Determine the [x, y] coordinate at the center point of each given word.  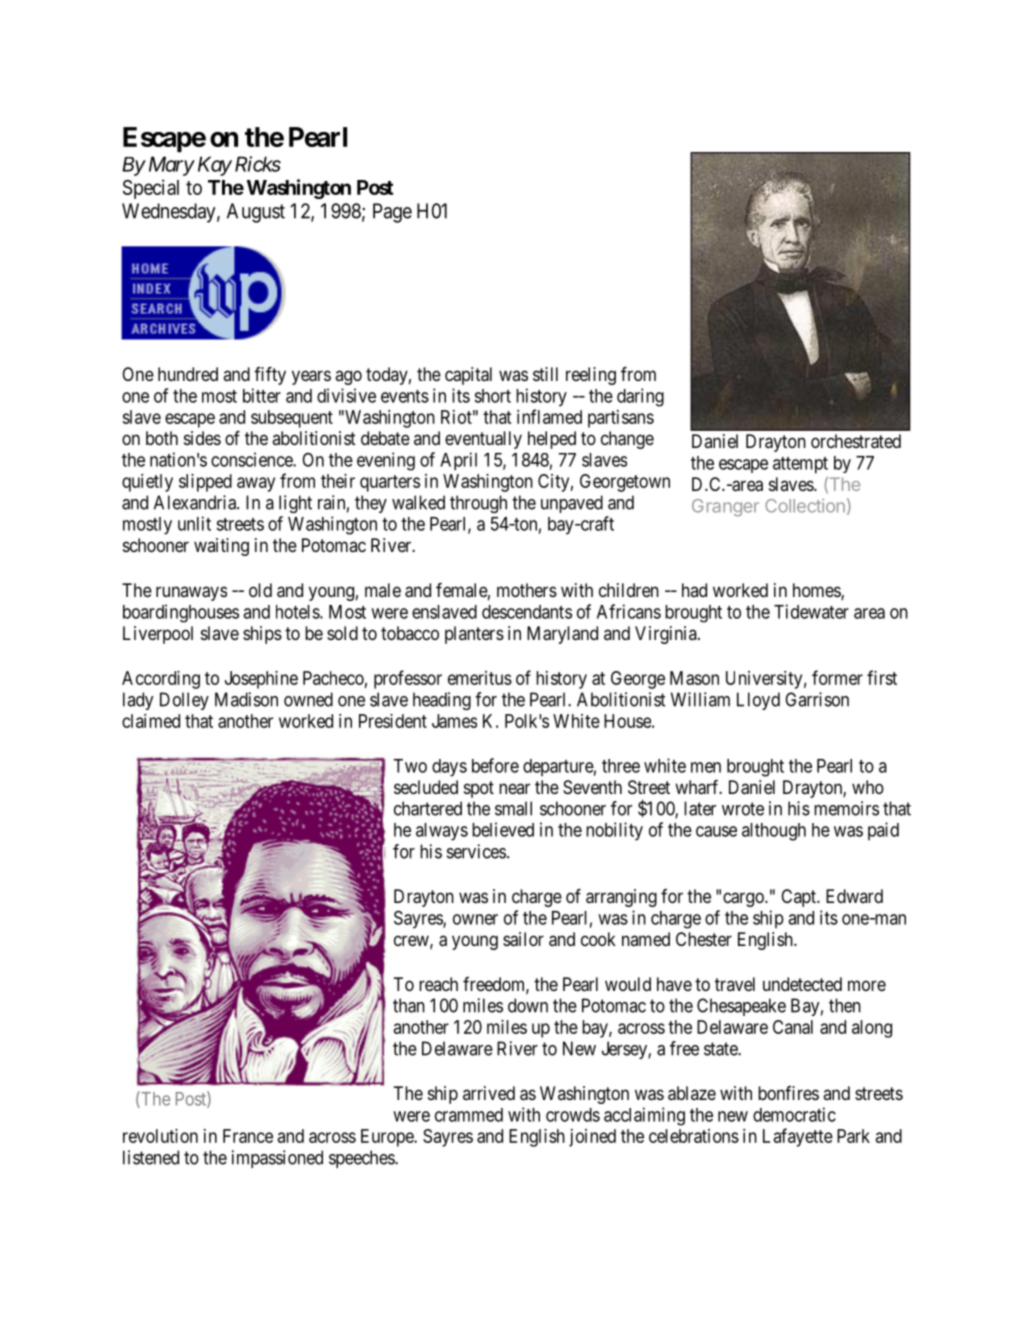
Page [392, 213]
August [256, 213]
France [248, 1136]
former [837, 677]
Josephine [261, 680]
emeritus [480, 678]
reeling [591, 376]
